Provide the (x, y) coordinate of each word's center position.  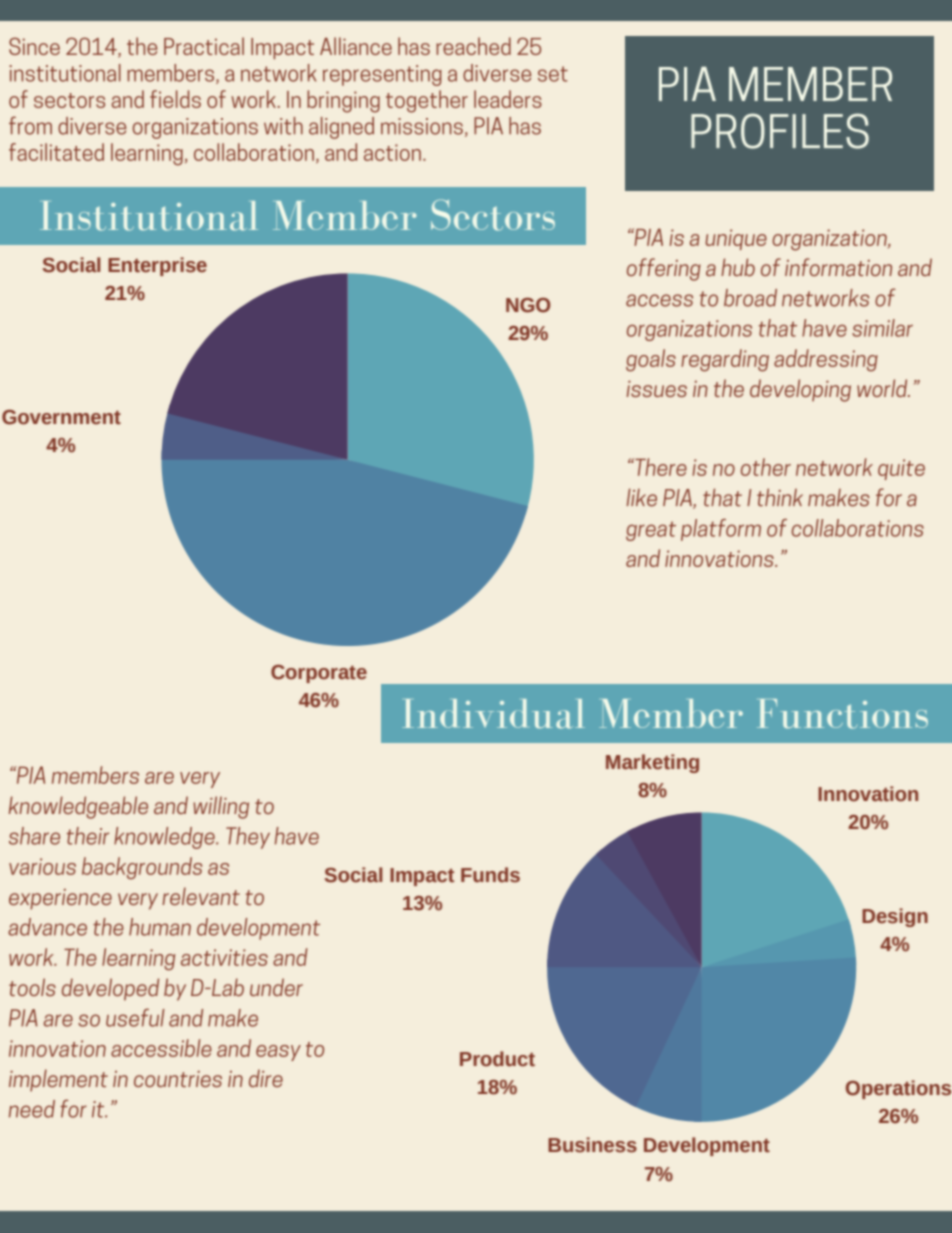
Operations (898, 1089)
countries (178, 1079)
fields (175, 99)
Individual (493, 714)
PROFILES (780, 131)
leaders (508, 99)
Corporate (319, 674)
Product (497, 1059)
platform (721, 530)
